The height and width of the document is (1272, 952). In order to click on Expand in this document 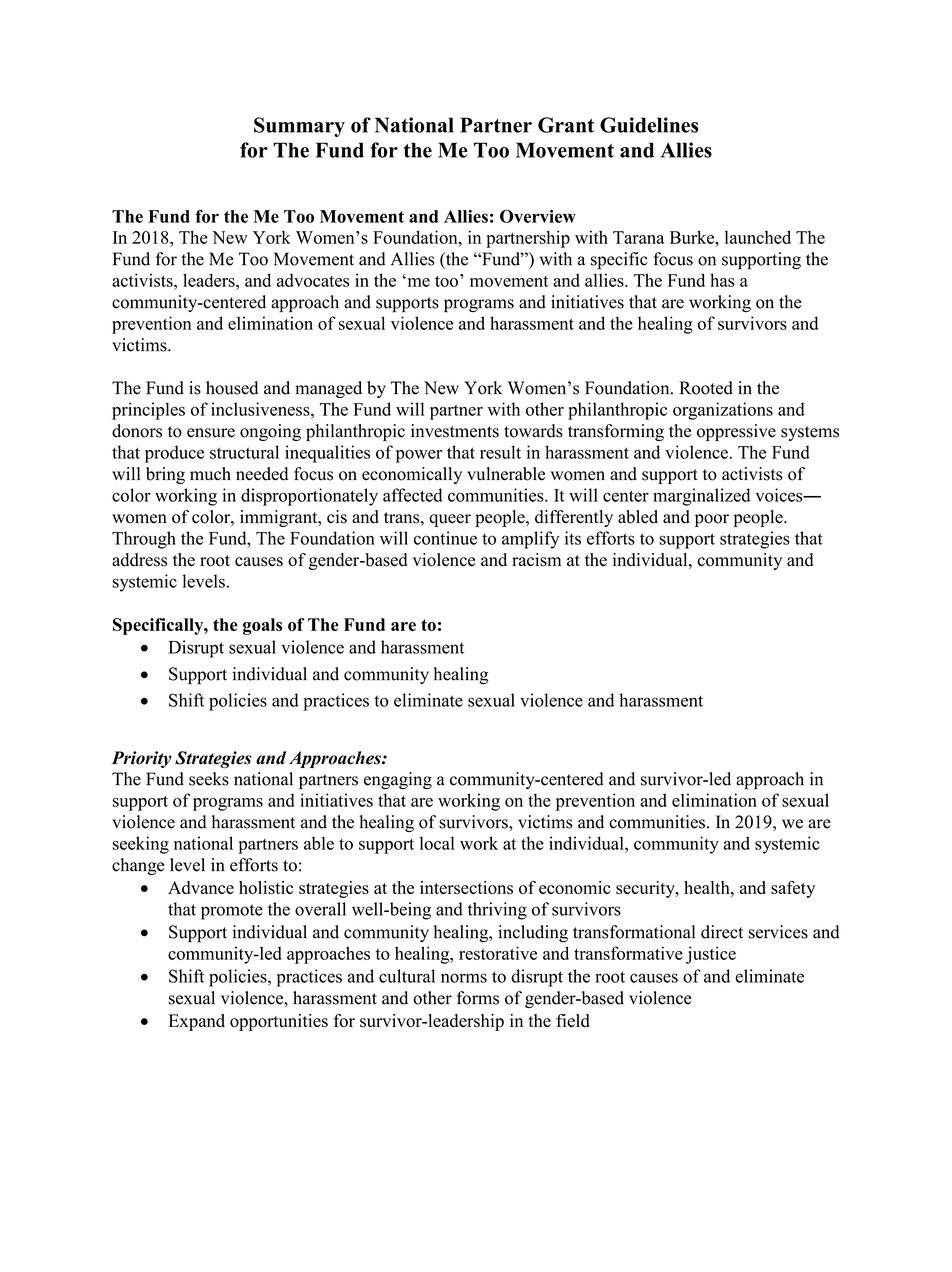, I will do `click(196, 1022)`.
